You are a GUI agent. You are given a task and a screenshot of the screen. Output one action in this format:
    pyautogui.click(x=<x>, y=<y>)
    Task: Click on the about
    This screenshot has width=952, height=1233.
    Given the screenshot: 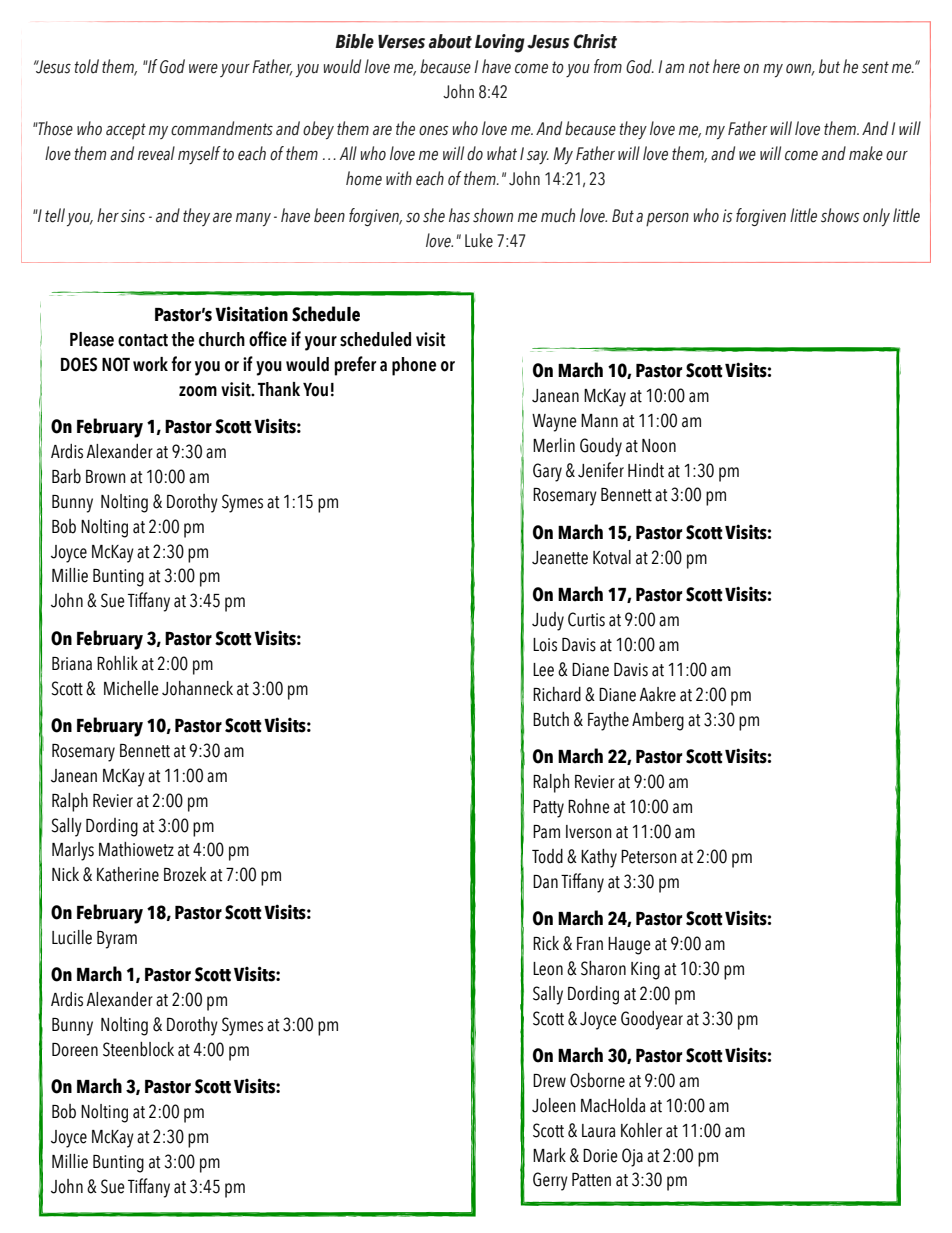 What is the action you would take?
    pyautogui.click(x=450, y=41)
